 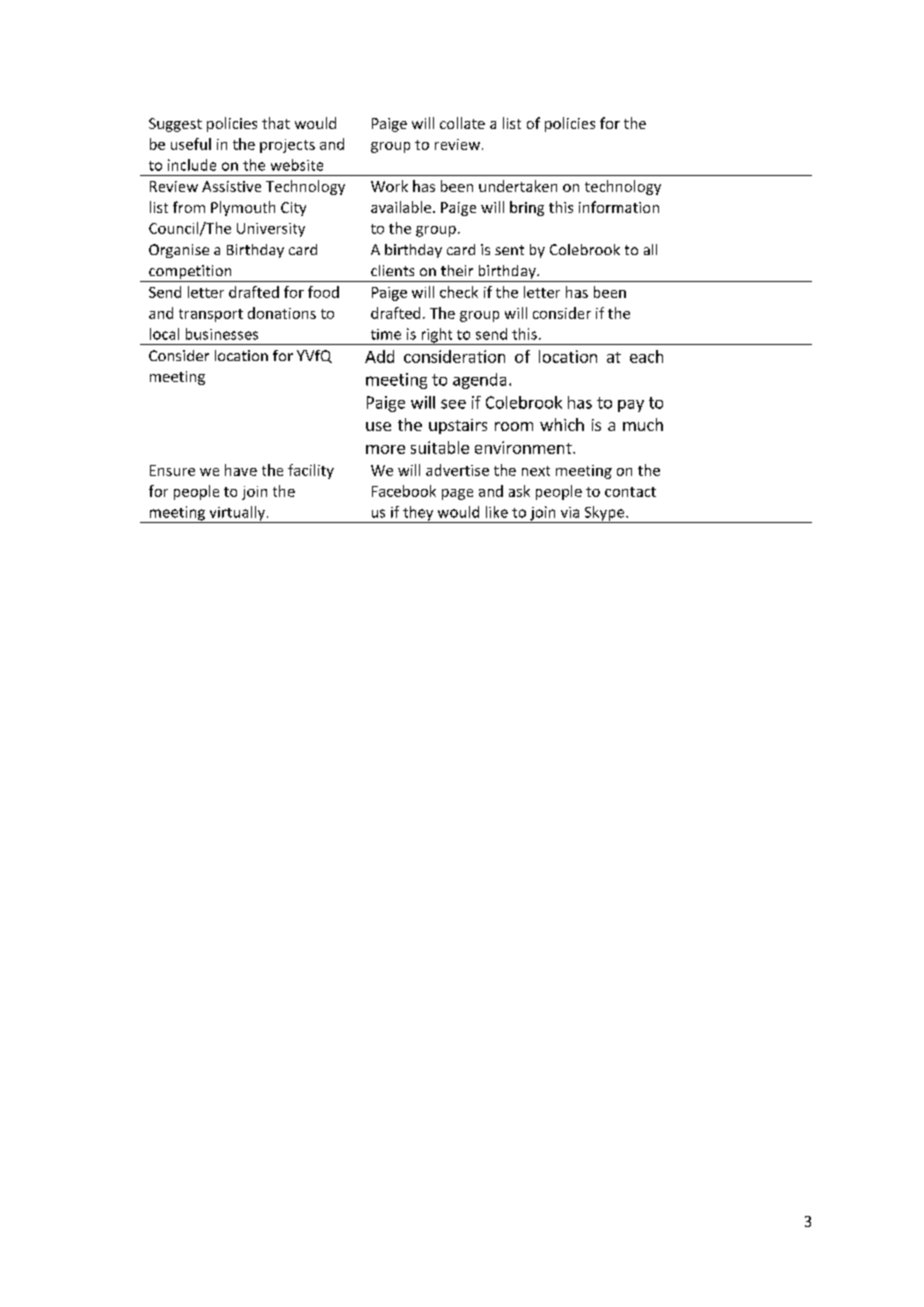 What do you see at coordinates (462, 123) in the document?
I see `collate` at bounding box center [462, 123].
